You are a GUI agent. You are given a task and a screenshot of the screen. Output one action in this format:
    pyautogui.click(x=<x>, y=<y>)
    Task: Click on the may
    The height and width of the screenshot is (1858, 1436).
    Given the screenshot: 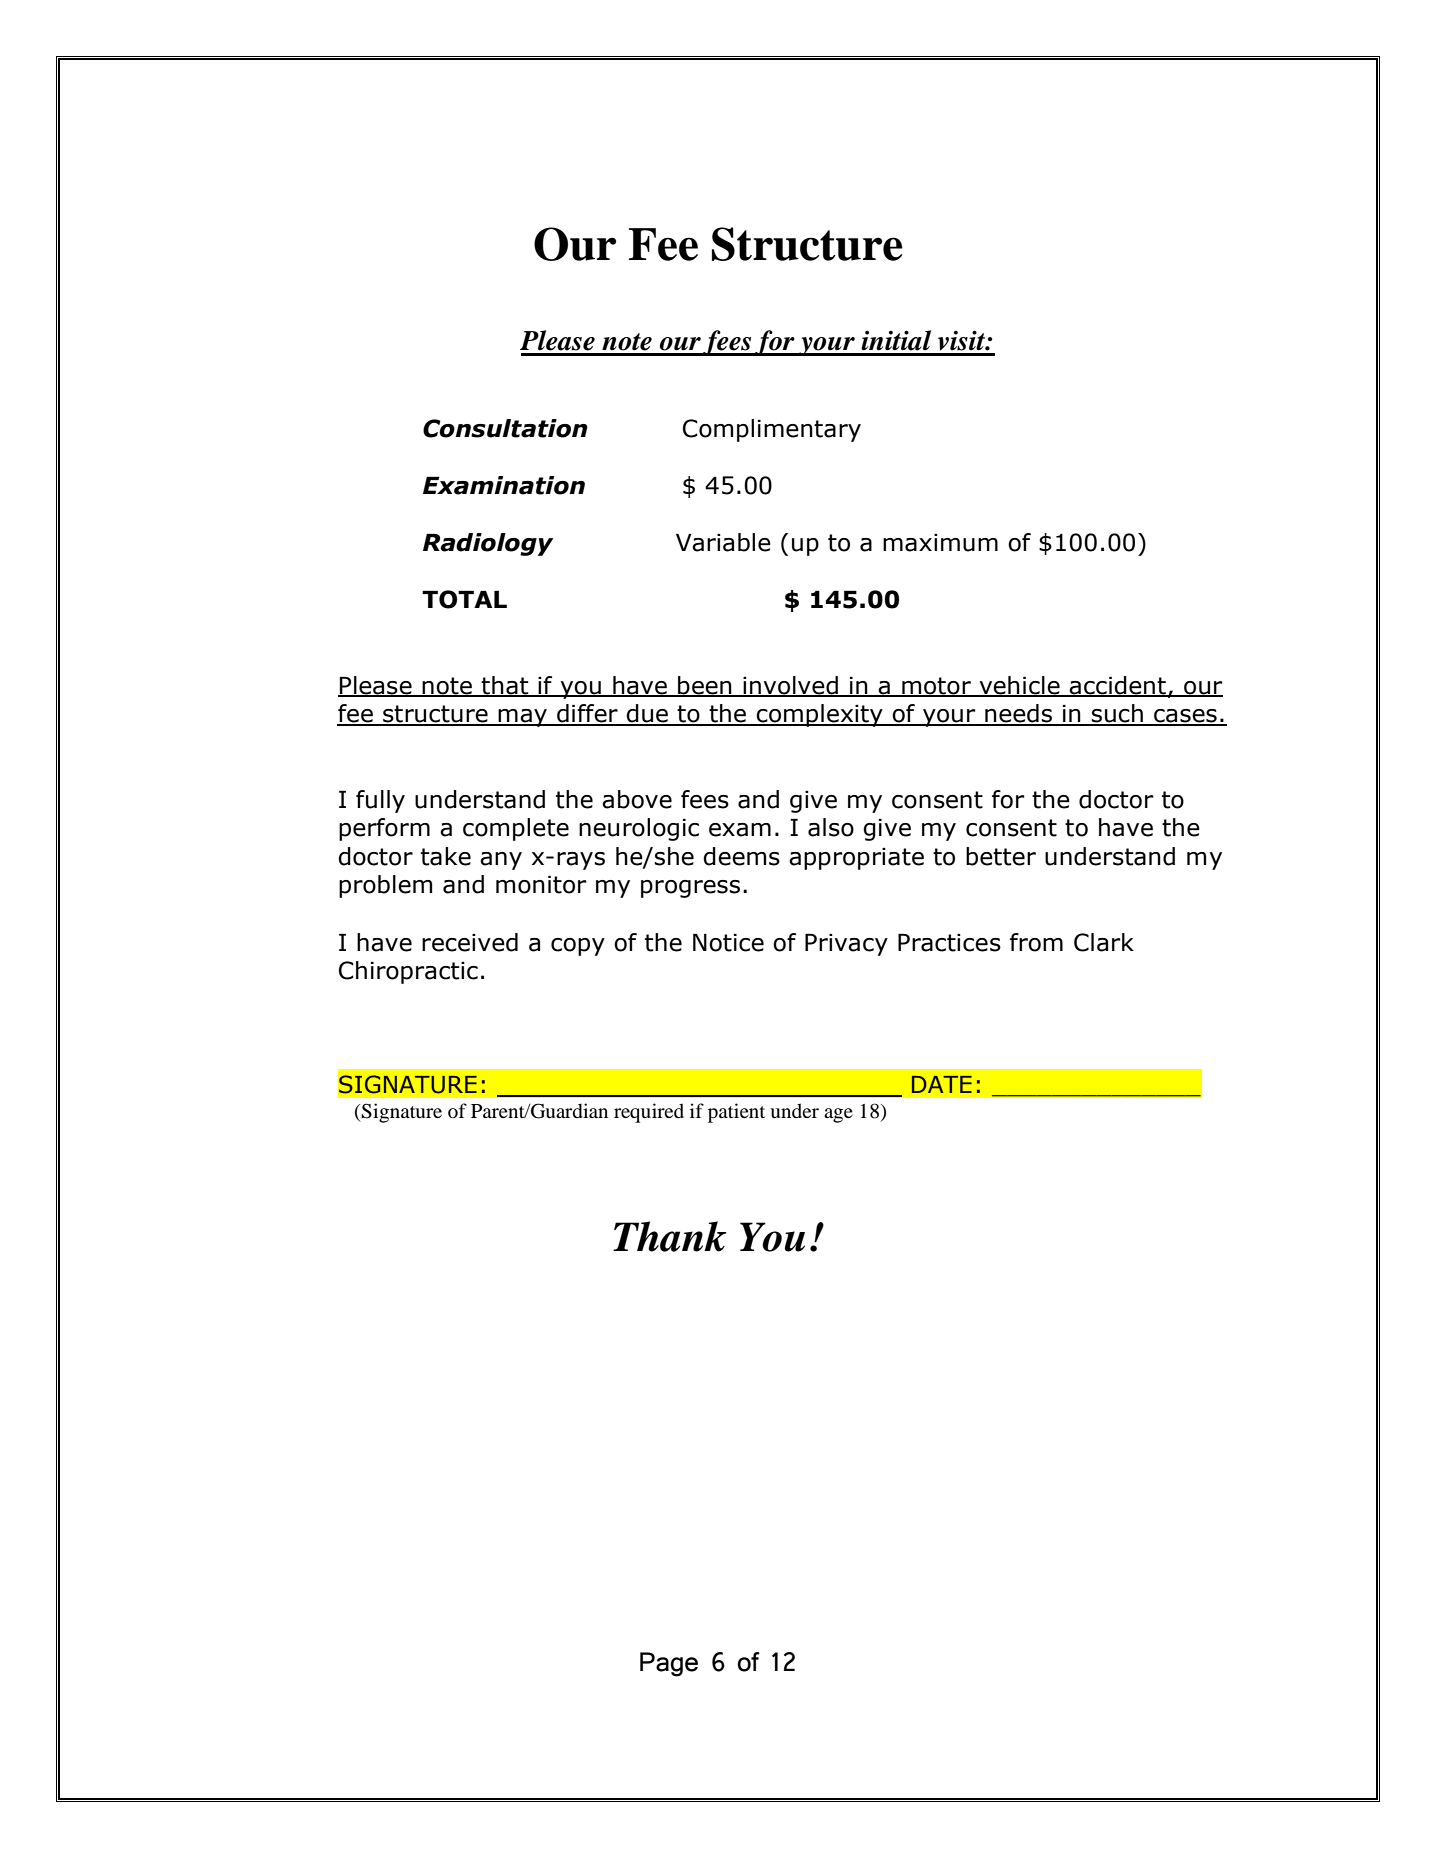 What is the action you would take?
    pyautogui.click(x=523, y=718)
